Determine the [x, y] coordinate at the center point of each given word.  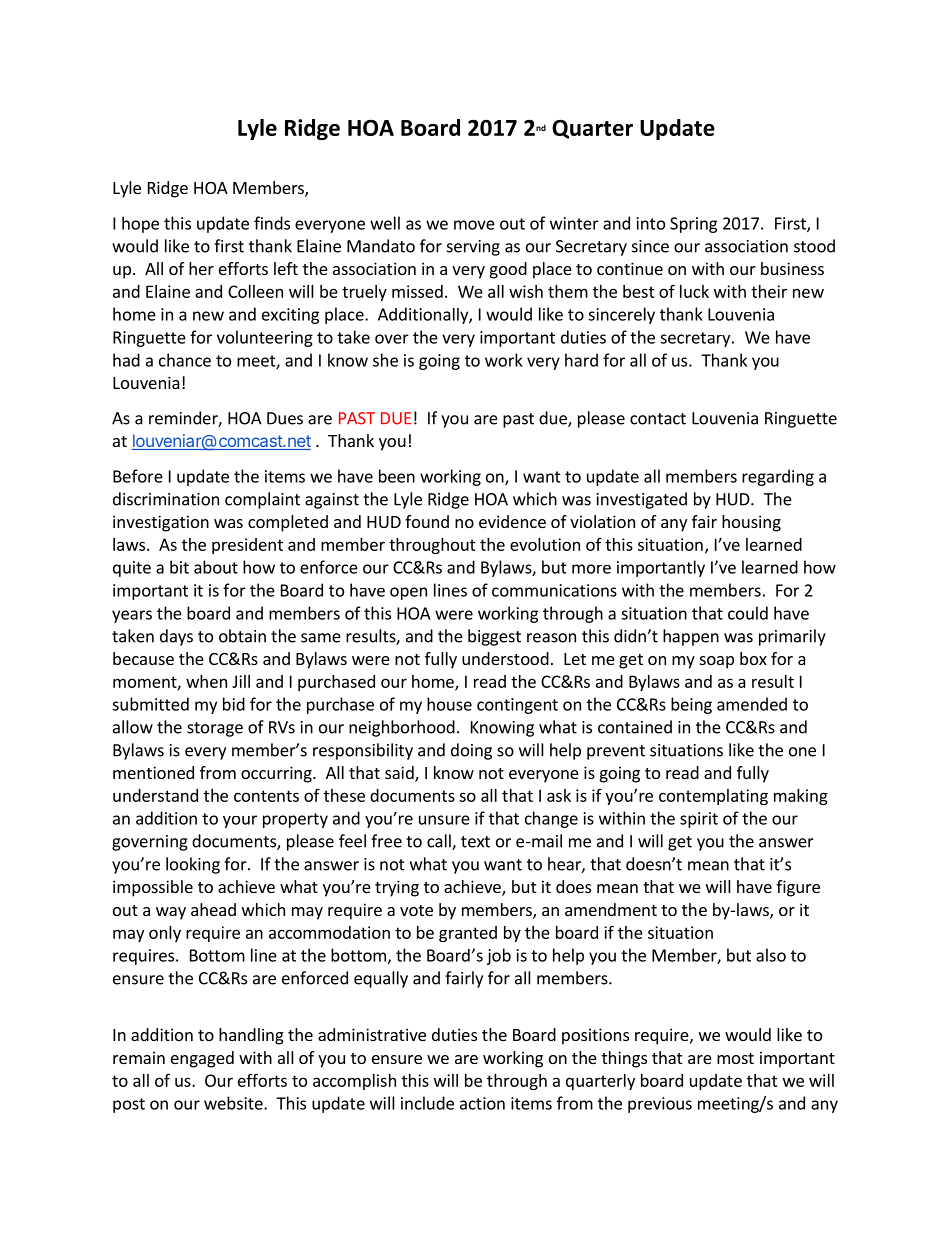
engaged [202, 1059]
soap [717, 662]
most [735, 1058]
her [201, 268]
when [206, 681]
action [482, 1103]
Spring [693, 225]
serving [473, 248]
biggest [494, 637]
